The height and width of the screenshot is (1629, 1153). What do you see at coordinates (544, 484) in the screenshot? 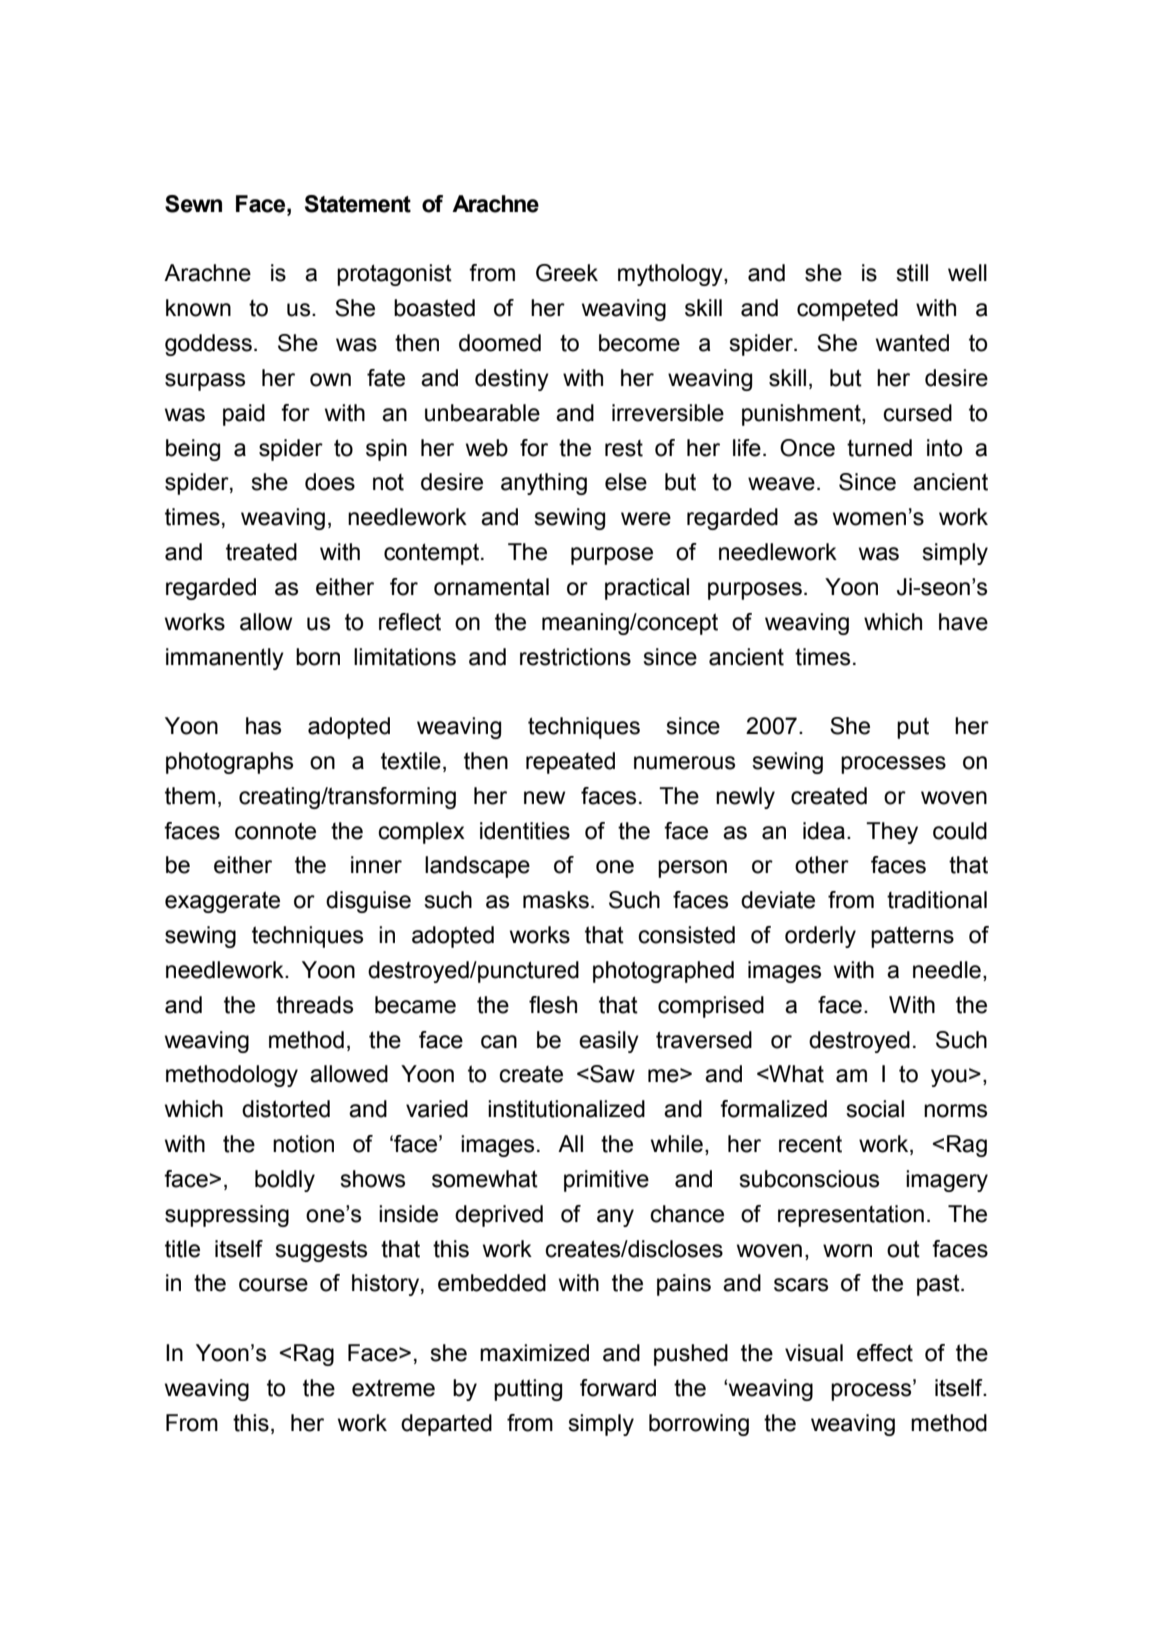
I see `anything` at bounding box center [544, 484].
